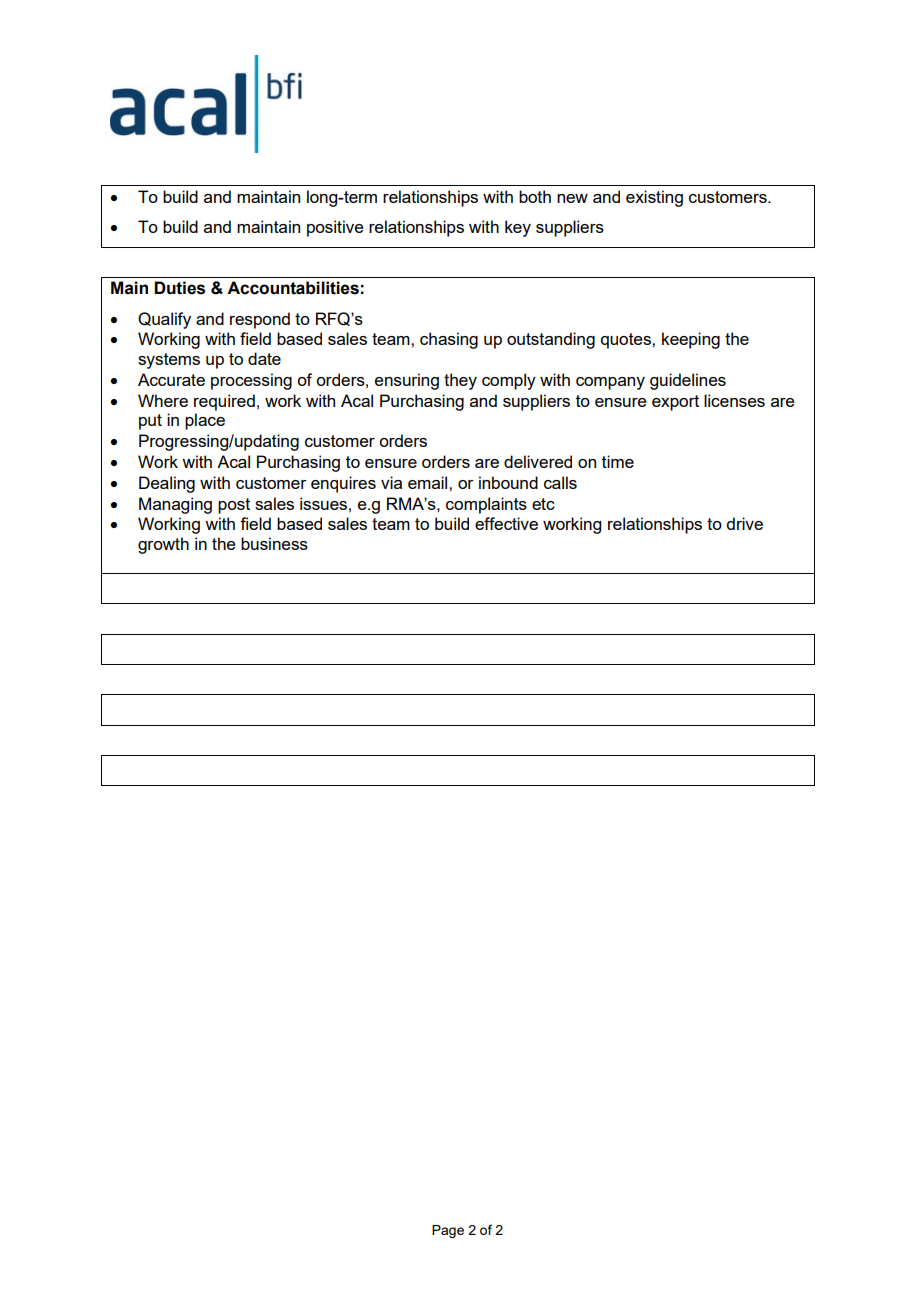 Image resolution: width=924 pixels, height=1308 pixels. What do you see at coordinates (429, 482) in the document?
I see `email` at bounding box center [429, 482].
